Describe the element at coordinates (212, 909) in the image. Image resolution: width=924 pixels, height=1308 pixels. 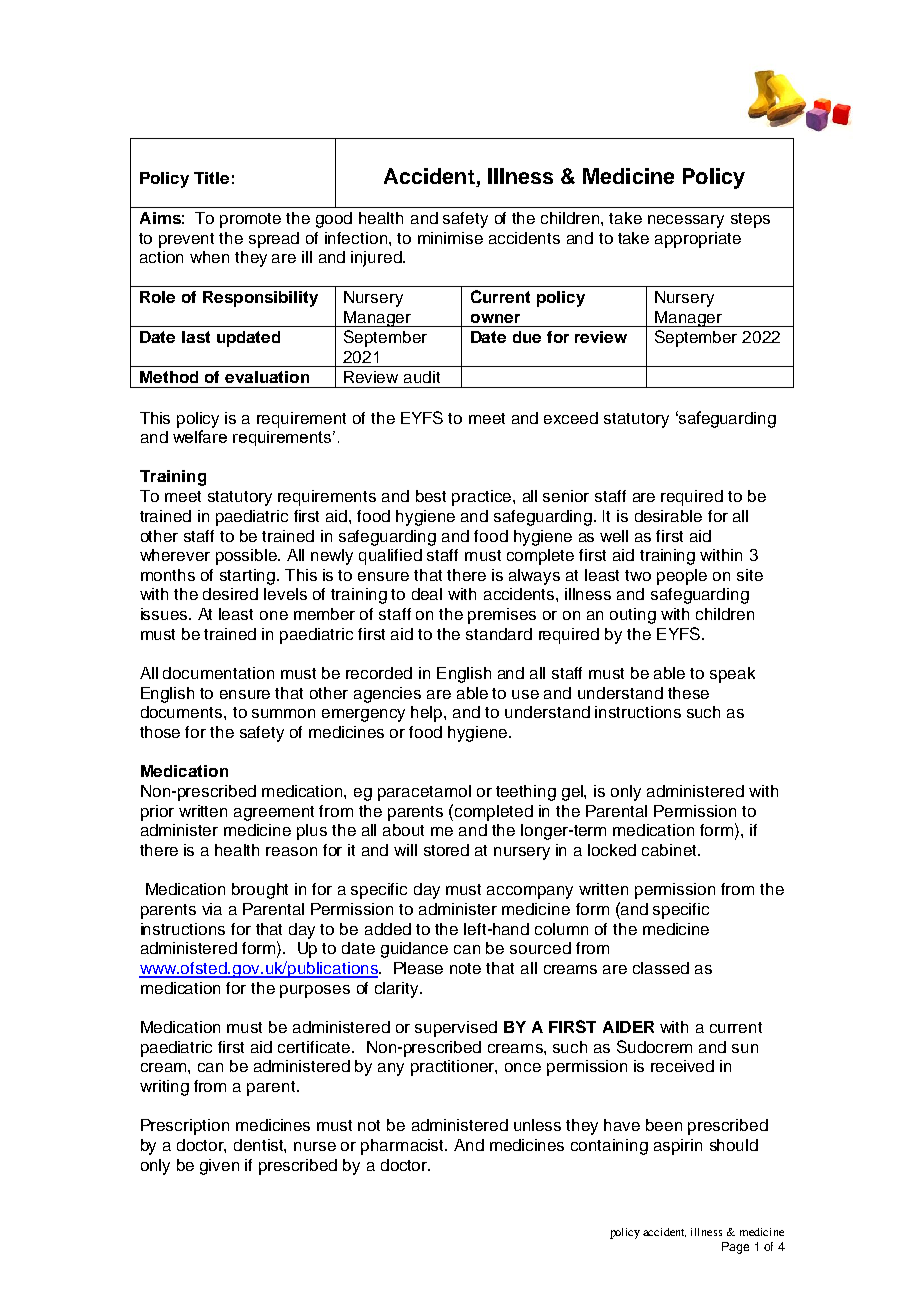
I see `via` at that location.
